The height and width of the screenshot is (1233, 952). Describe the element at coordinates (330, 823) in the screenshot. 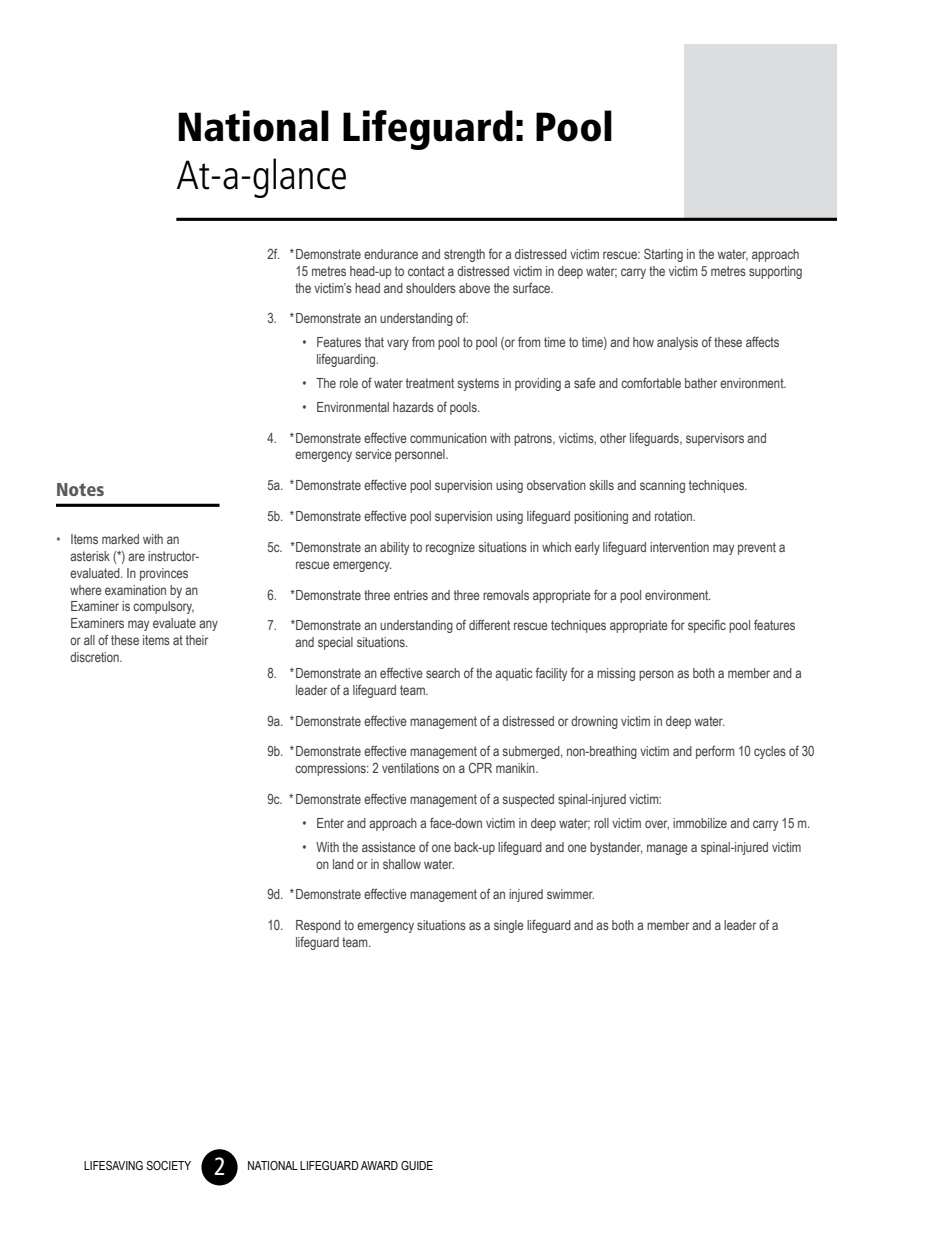

I see `Enter` at that location.
